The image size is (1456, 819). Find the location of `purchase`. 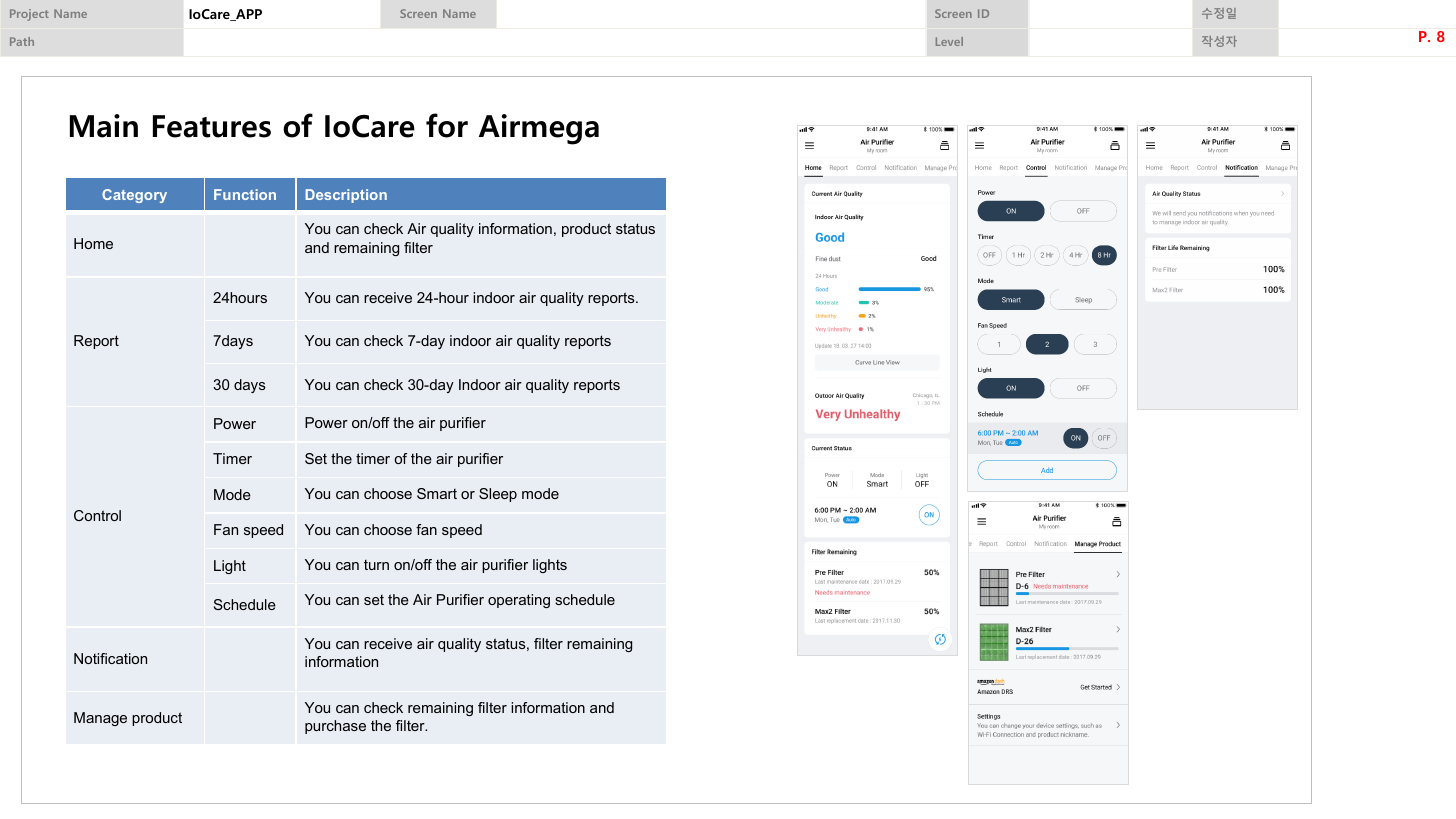

purchase is located at coordinates (335, 727).
